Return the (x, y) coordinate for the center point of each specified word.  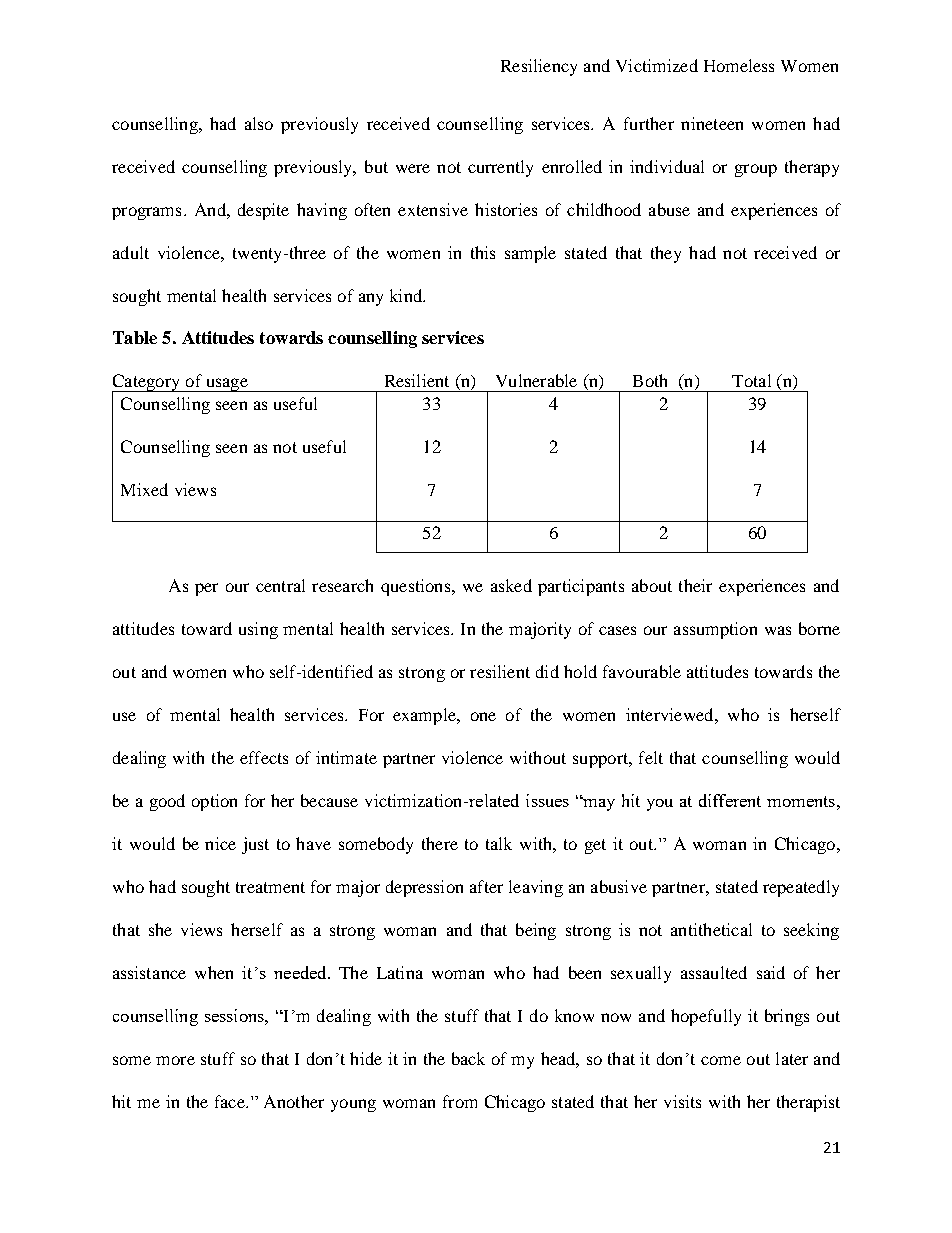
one (483, 716)
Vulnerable (536, 380)
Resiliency (539, 67)
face (231, 1101)
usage (226, 385)
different (730, 800)
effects (264, 757)
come (721, 1060)
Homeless (739, 65)
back (468, 1058)
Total (751, 380)
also (259, 123)
